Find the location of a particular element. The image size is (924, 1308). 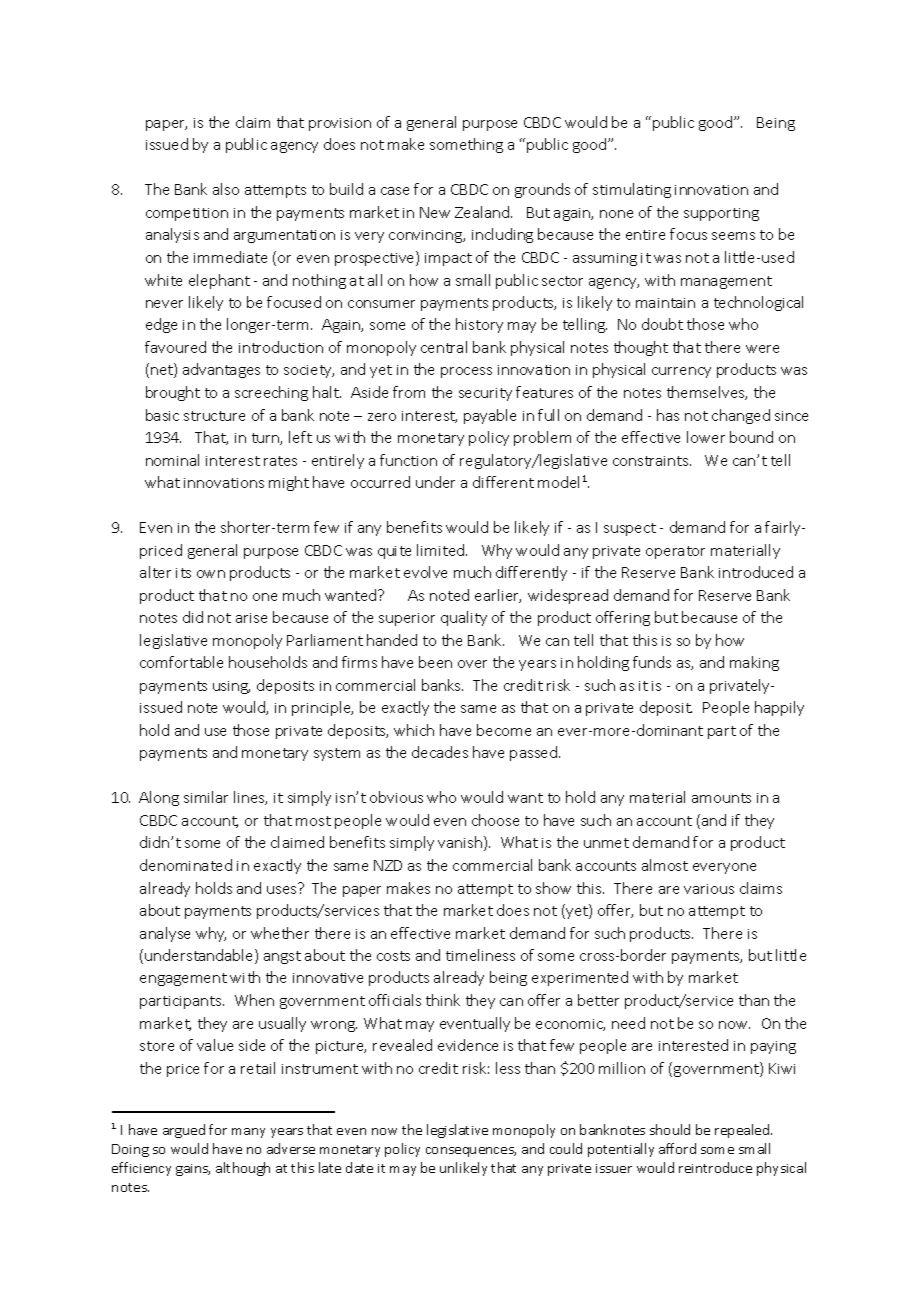

decades is located at coordinates (440, 752).
